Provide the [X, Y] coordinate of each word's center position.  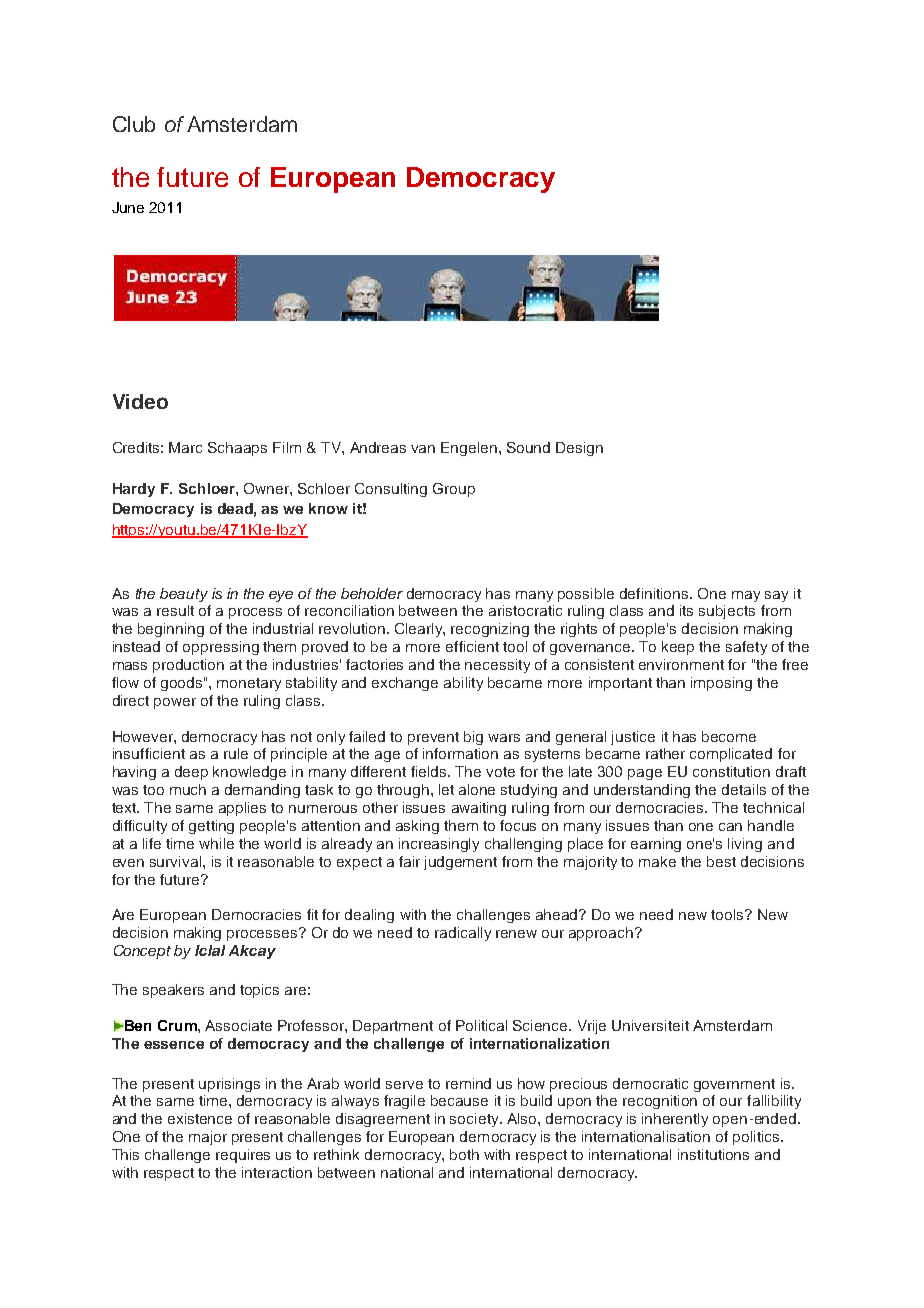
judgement [460, 863]
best [721, 861]
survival [177, 861]
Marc [185, 447]
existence [200, 1118]
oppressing [221, 648]
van [423, 449]
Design [579, 449]
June [128, 207]
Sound [528, 447]
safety [746, 648]
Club [134, 124]
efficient [472, 646]
